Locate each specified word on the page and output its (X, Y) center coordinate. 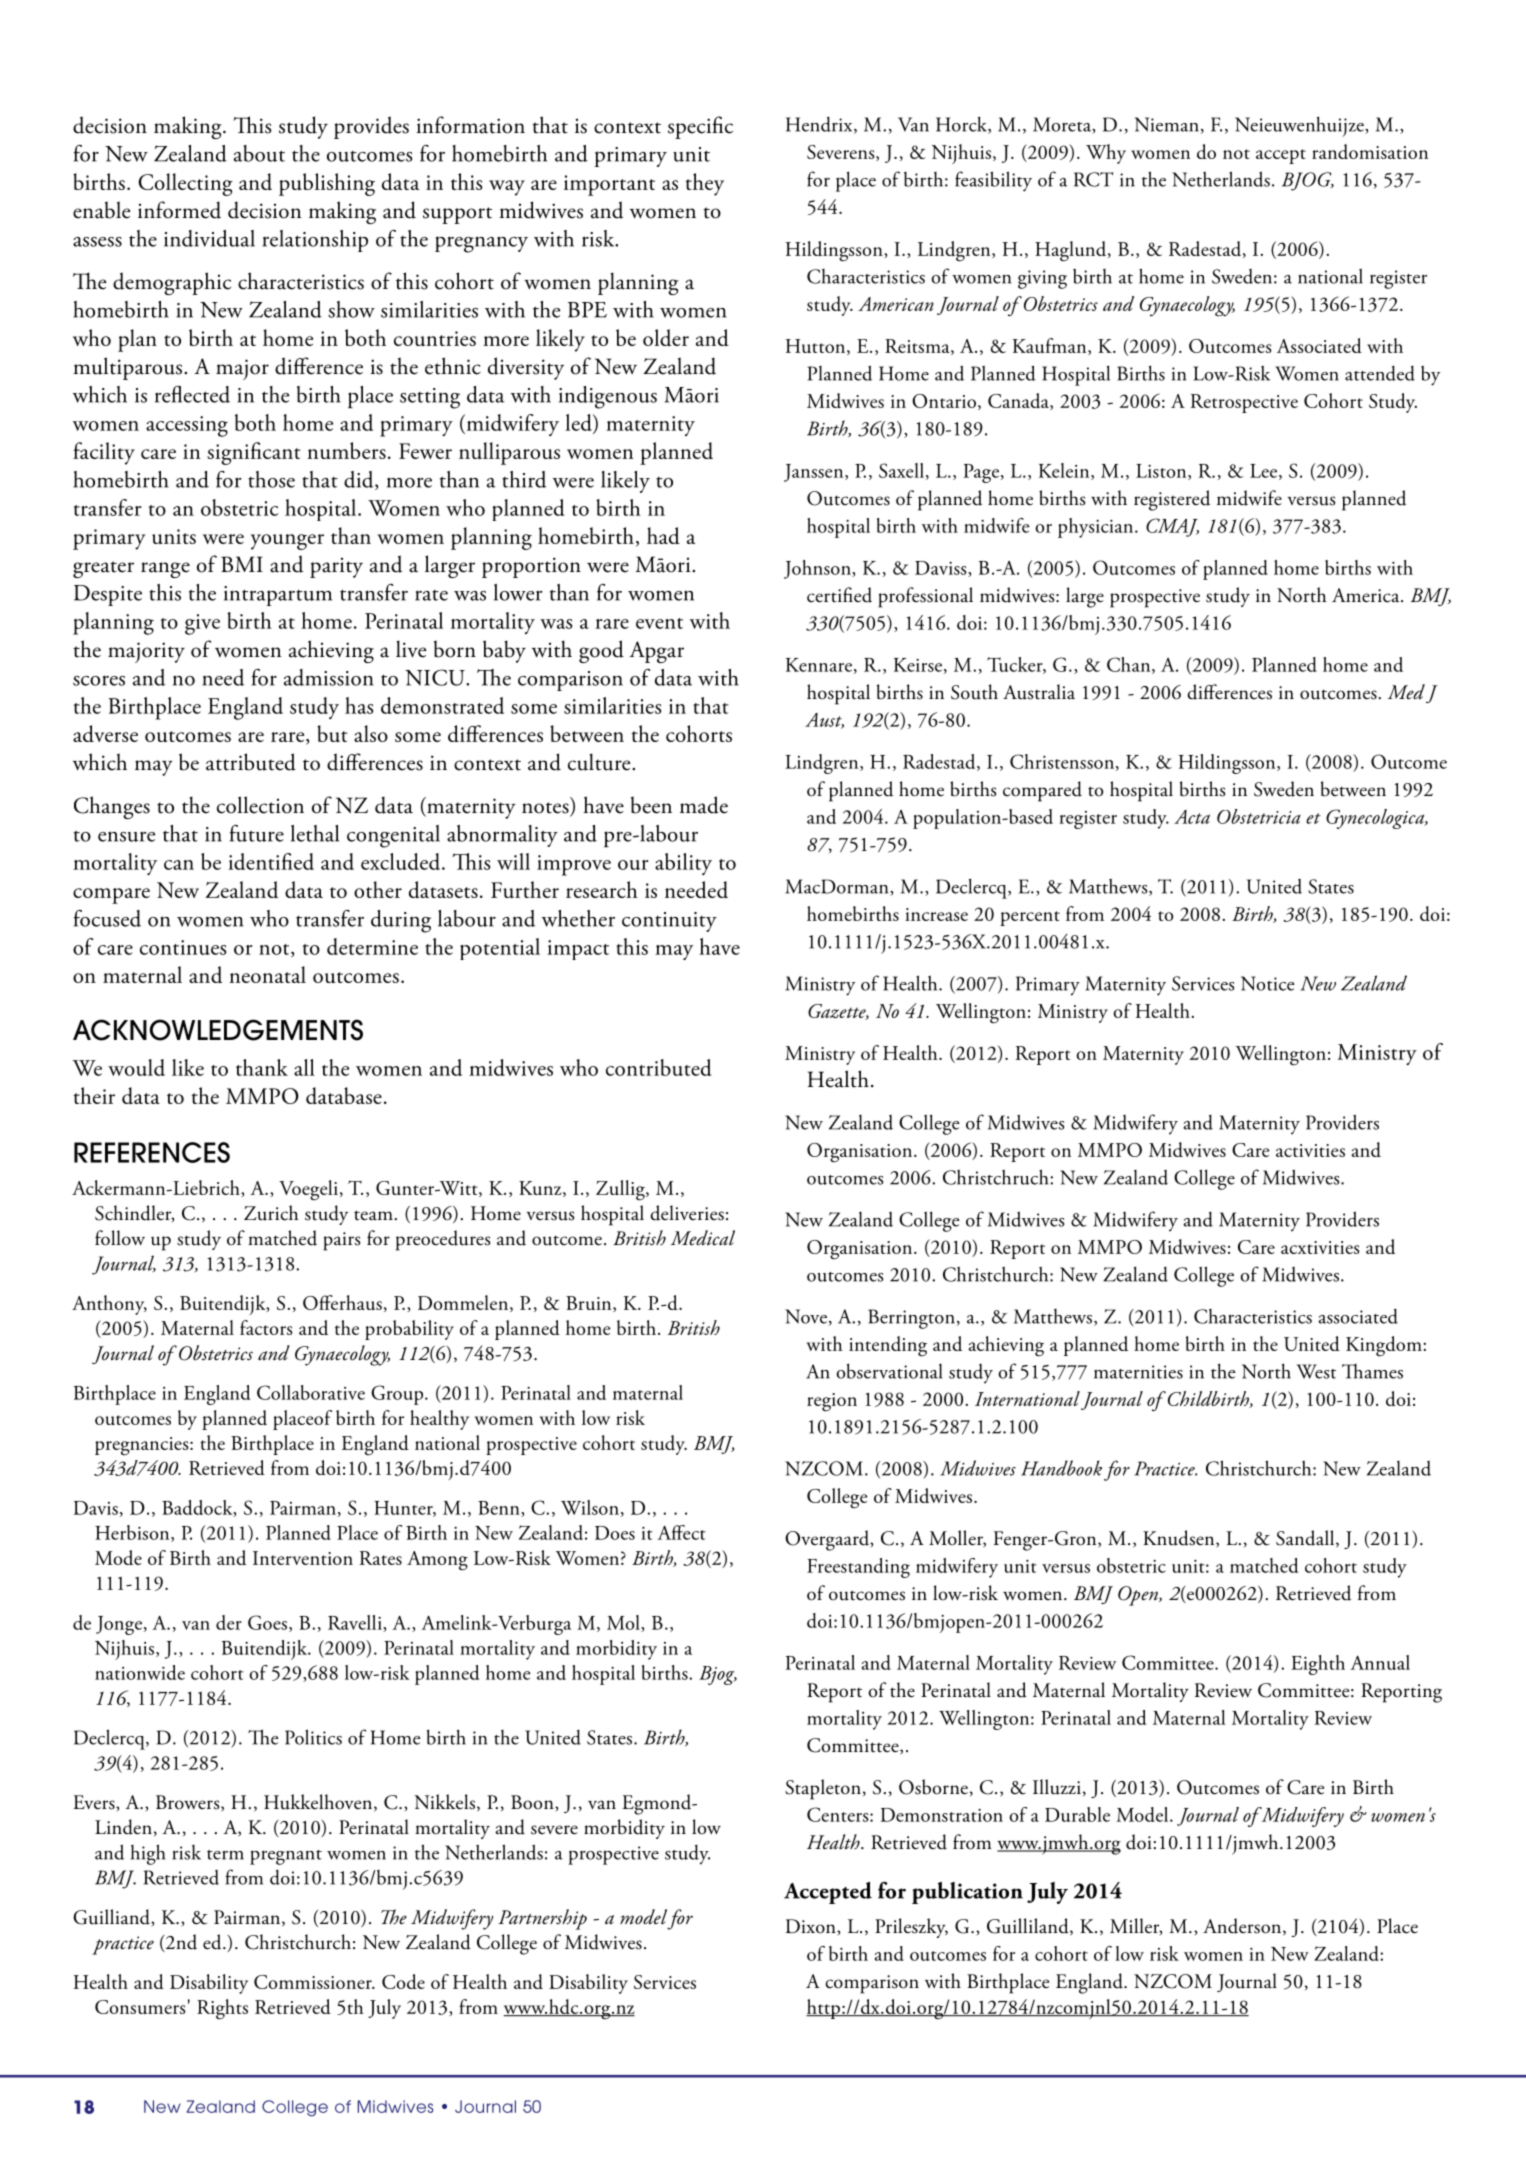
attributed (251, 762)
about (259, 153)
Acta (1192, 817)
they (704, 184)
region (832, 1402)
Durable (1077, 1814)
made (704, 805)
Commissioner (314, 1982)
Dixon (812, 1927)
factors (266, 1327)
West (1316, 1371)
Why (1106, 154)
